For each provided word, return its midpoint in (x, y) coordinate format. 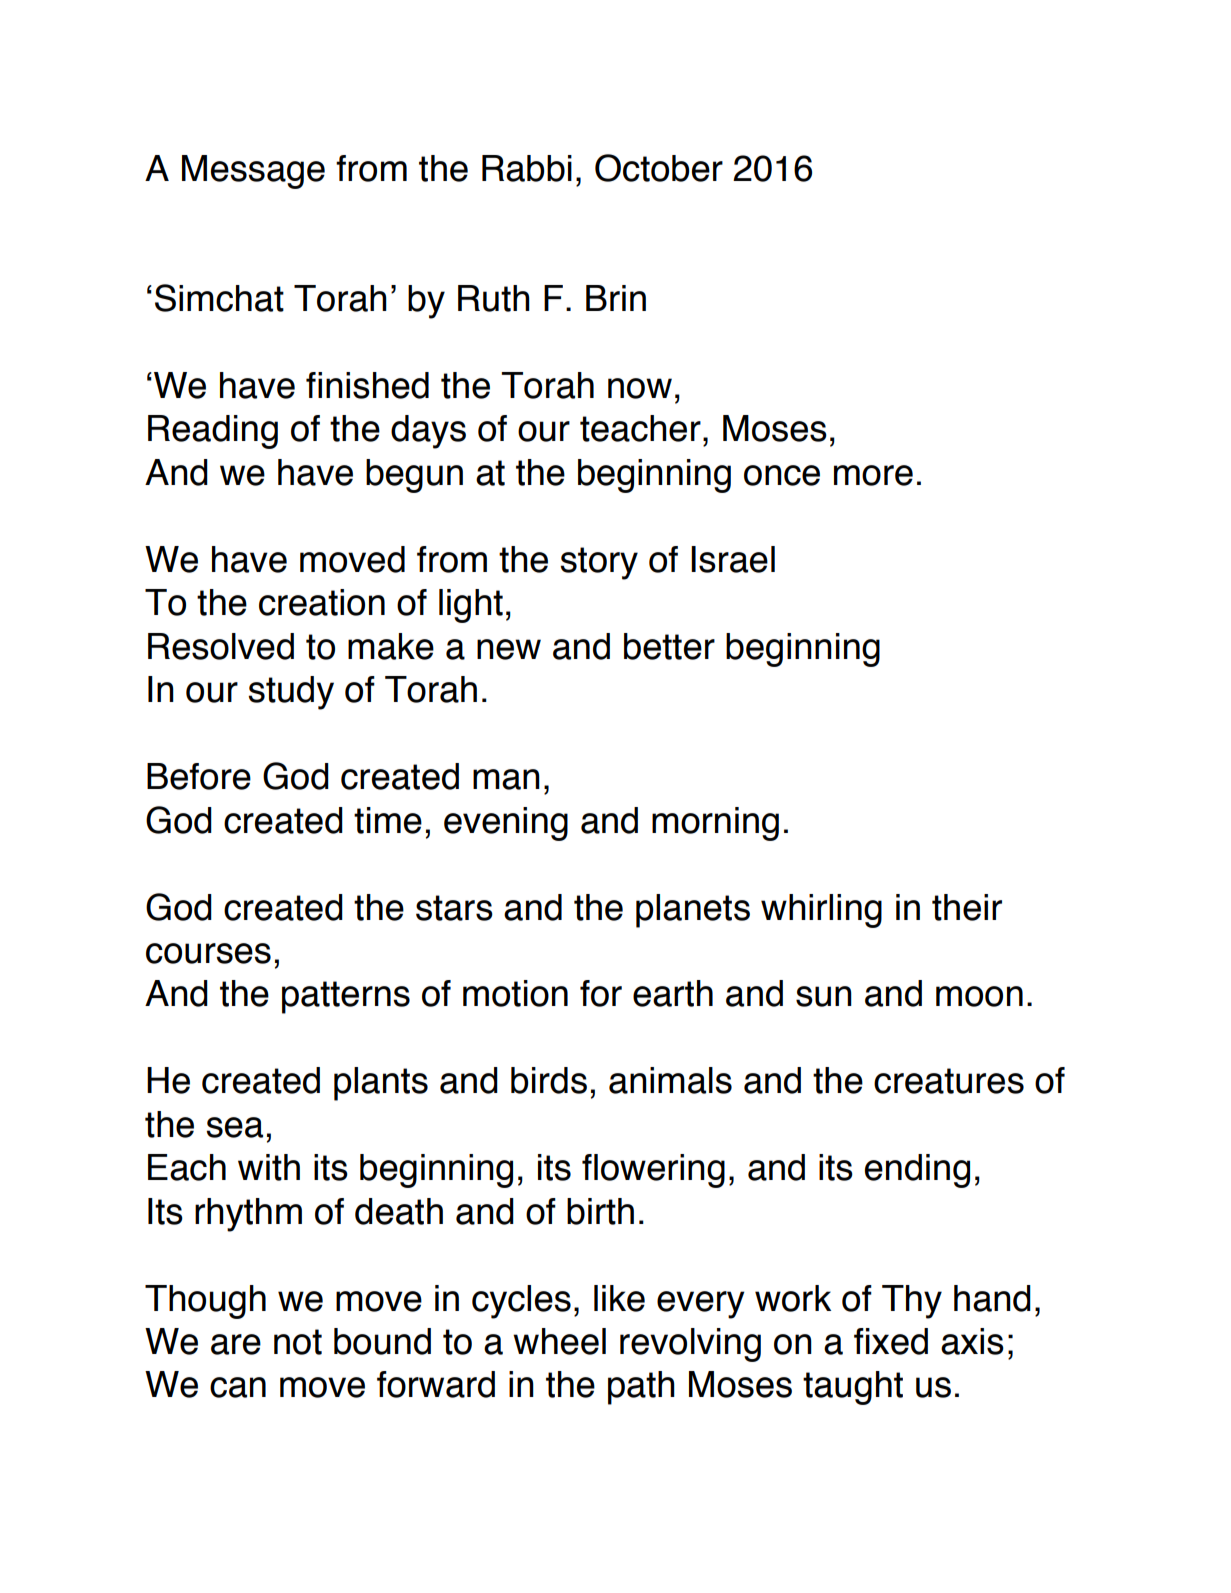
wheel (559, 1341)
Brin (616, 298)
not (298, 1342)
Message (253, 172)
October (659, 168)
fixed (891, 1341)
